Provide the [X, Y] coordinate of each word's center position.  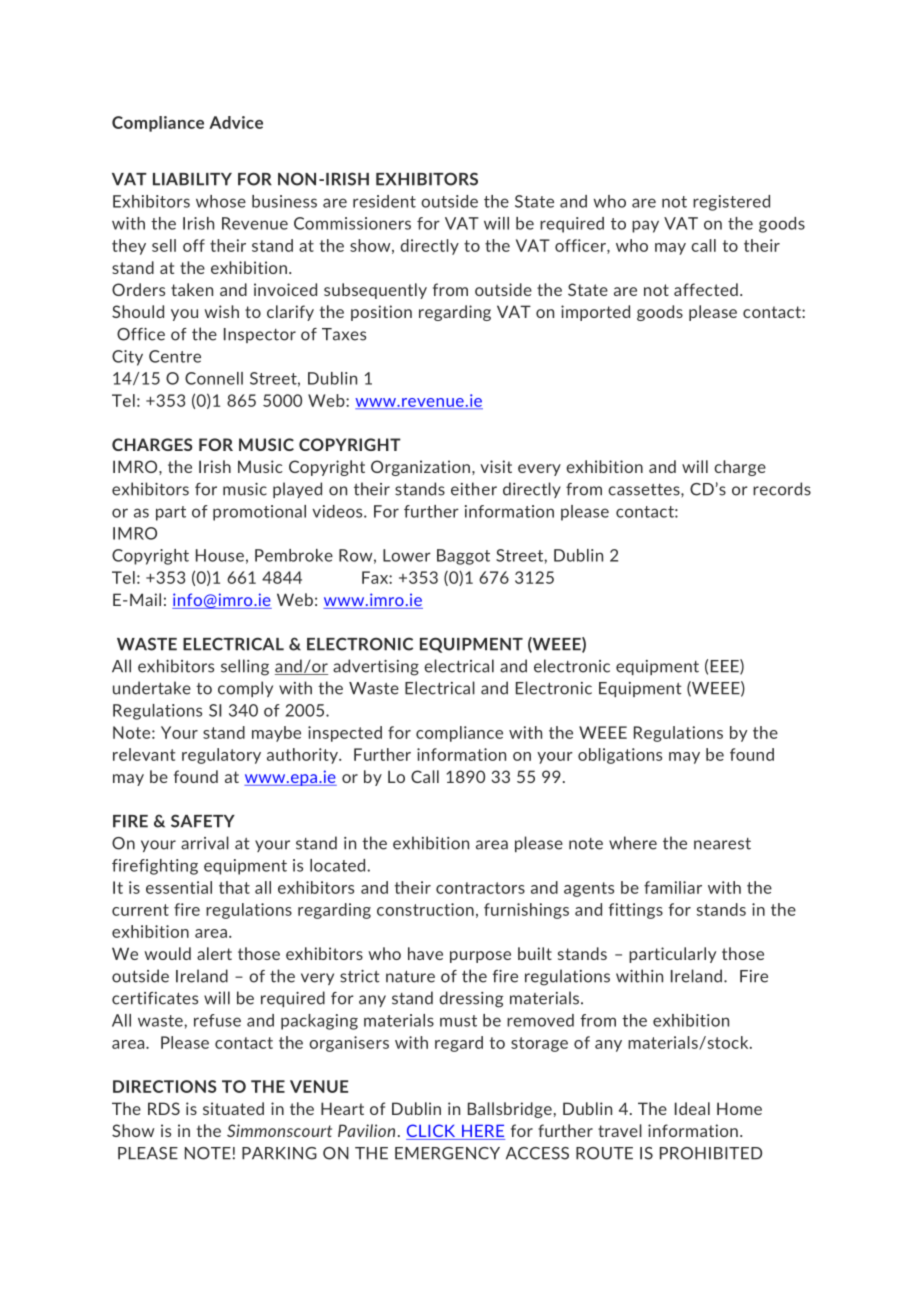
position [381, 313]
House [220, 555]
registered [731, 203]
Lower [407, 555]
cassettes [645, 490]
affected [706, 289]
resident [384, 201]
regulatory [221, 756]
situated [233, 1108]
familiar [673, 887]
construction [425, 909]
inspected [345, 734]
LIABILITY [192, 179]
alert [214, 953]
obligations [620, 756]
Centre [175, 356]
